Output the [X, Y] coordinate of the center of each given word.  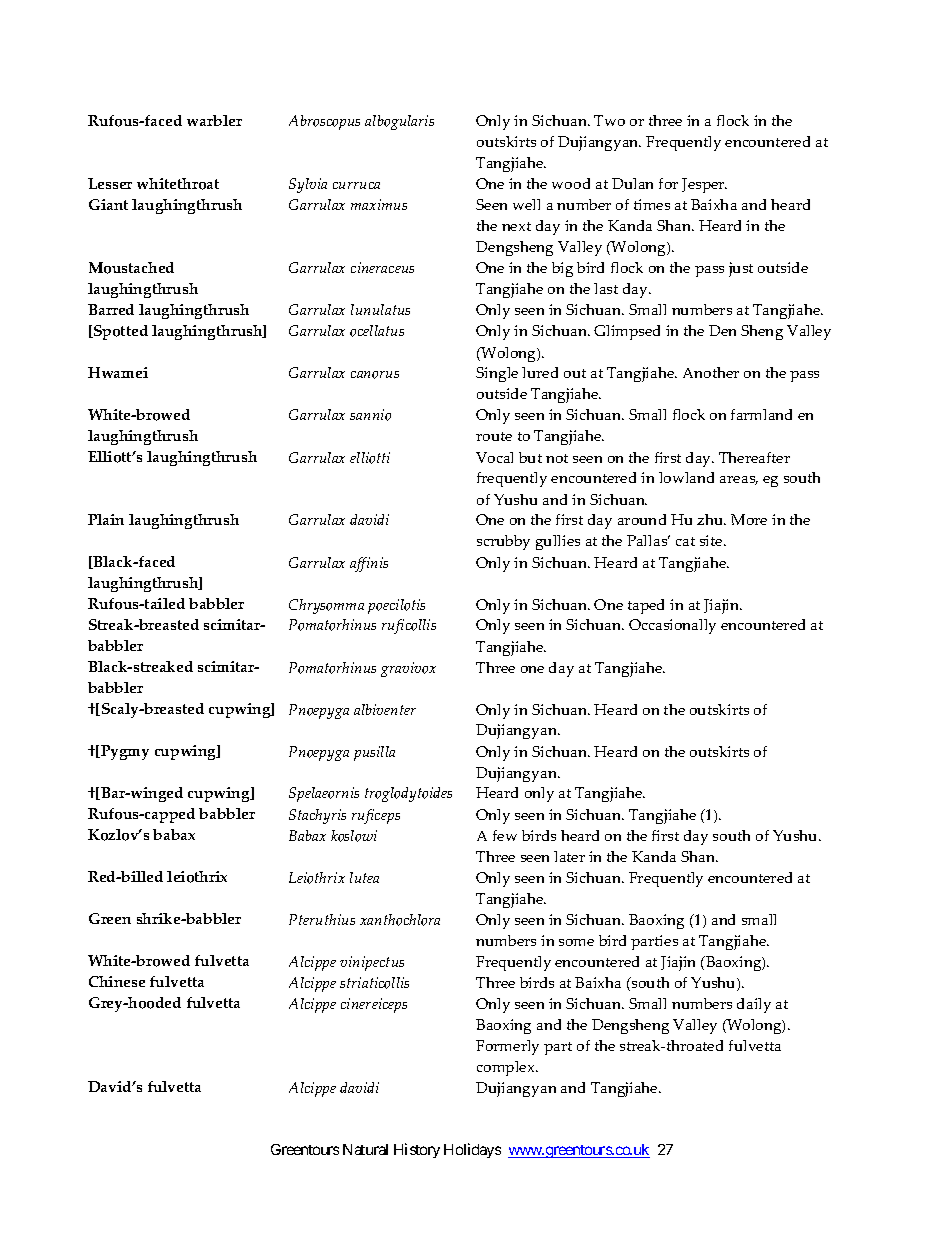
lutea [364, 877]
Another [711, 372]
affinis [369, 564]
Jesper [704, 185]
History [417, 1150]
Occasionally [672, 626]
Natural [365, 1149]
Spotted [120, 332]
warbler [214, 120]
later [569, 856]
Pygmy [124, 752]
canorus [375, 375]
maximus [379, 204]
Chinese [117, 981]
